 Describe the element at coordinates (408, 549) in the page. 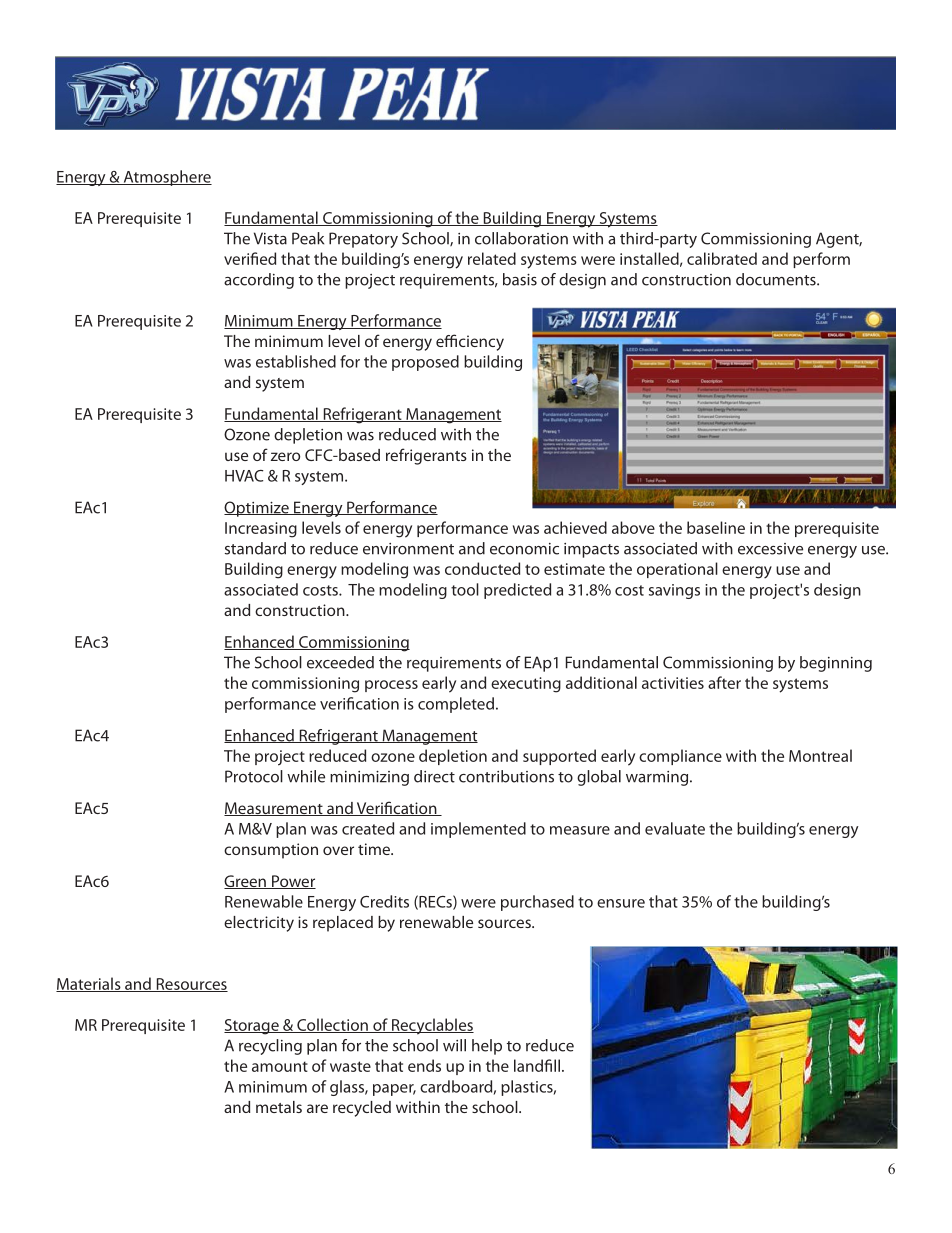

I see `environment` at that location.
